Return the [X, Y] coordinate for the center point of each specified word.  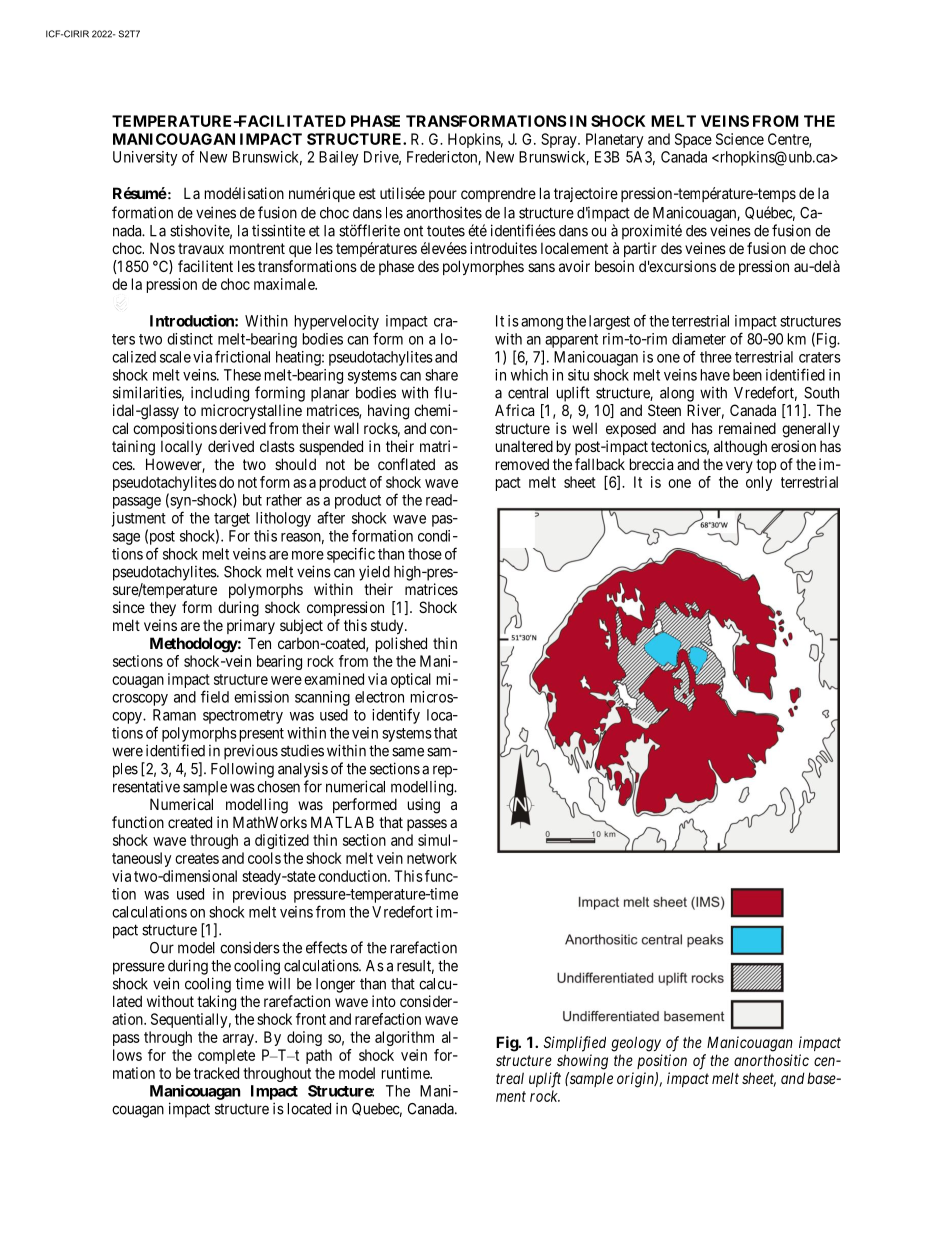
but [252, 500]
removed [522, 464]
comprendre [498, 194]
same [408, 752]
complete [226, 1056]
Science [740, 139]
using [424, 806]
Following [242, 770]
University [145, 158]
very [739, 467]
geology [636, 1044]
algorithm [404, 1038]
